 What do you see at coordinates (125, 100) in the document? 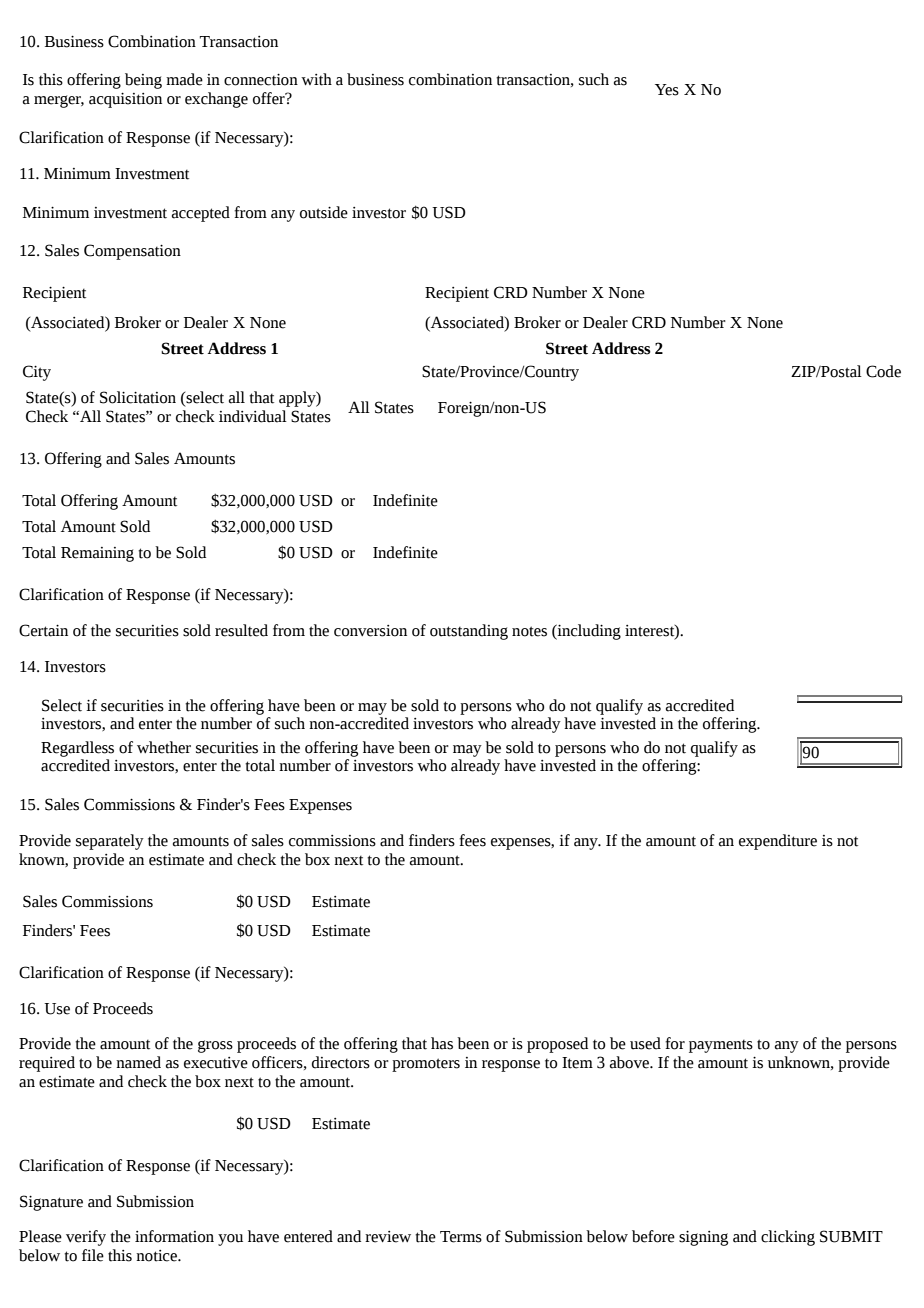
I see `acquisition` at bounding box center [125, 100].
